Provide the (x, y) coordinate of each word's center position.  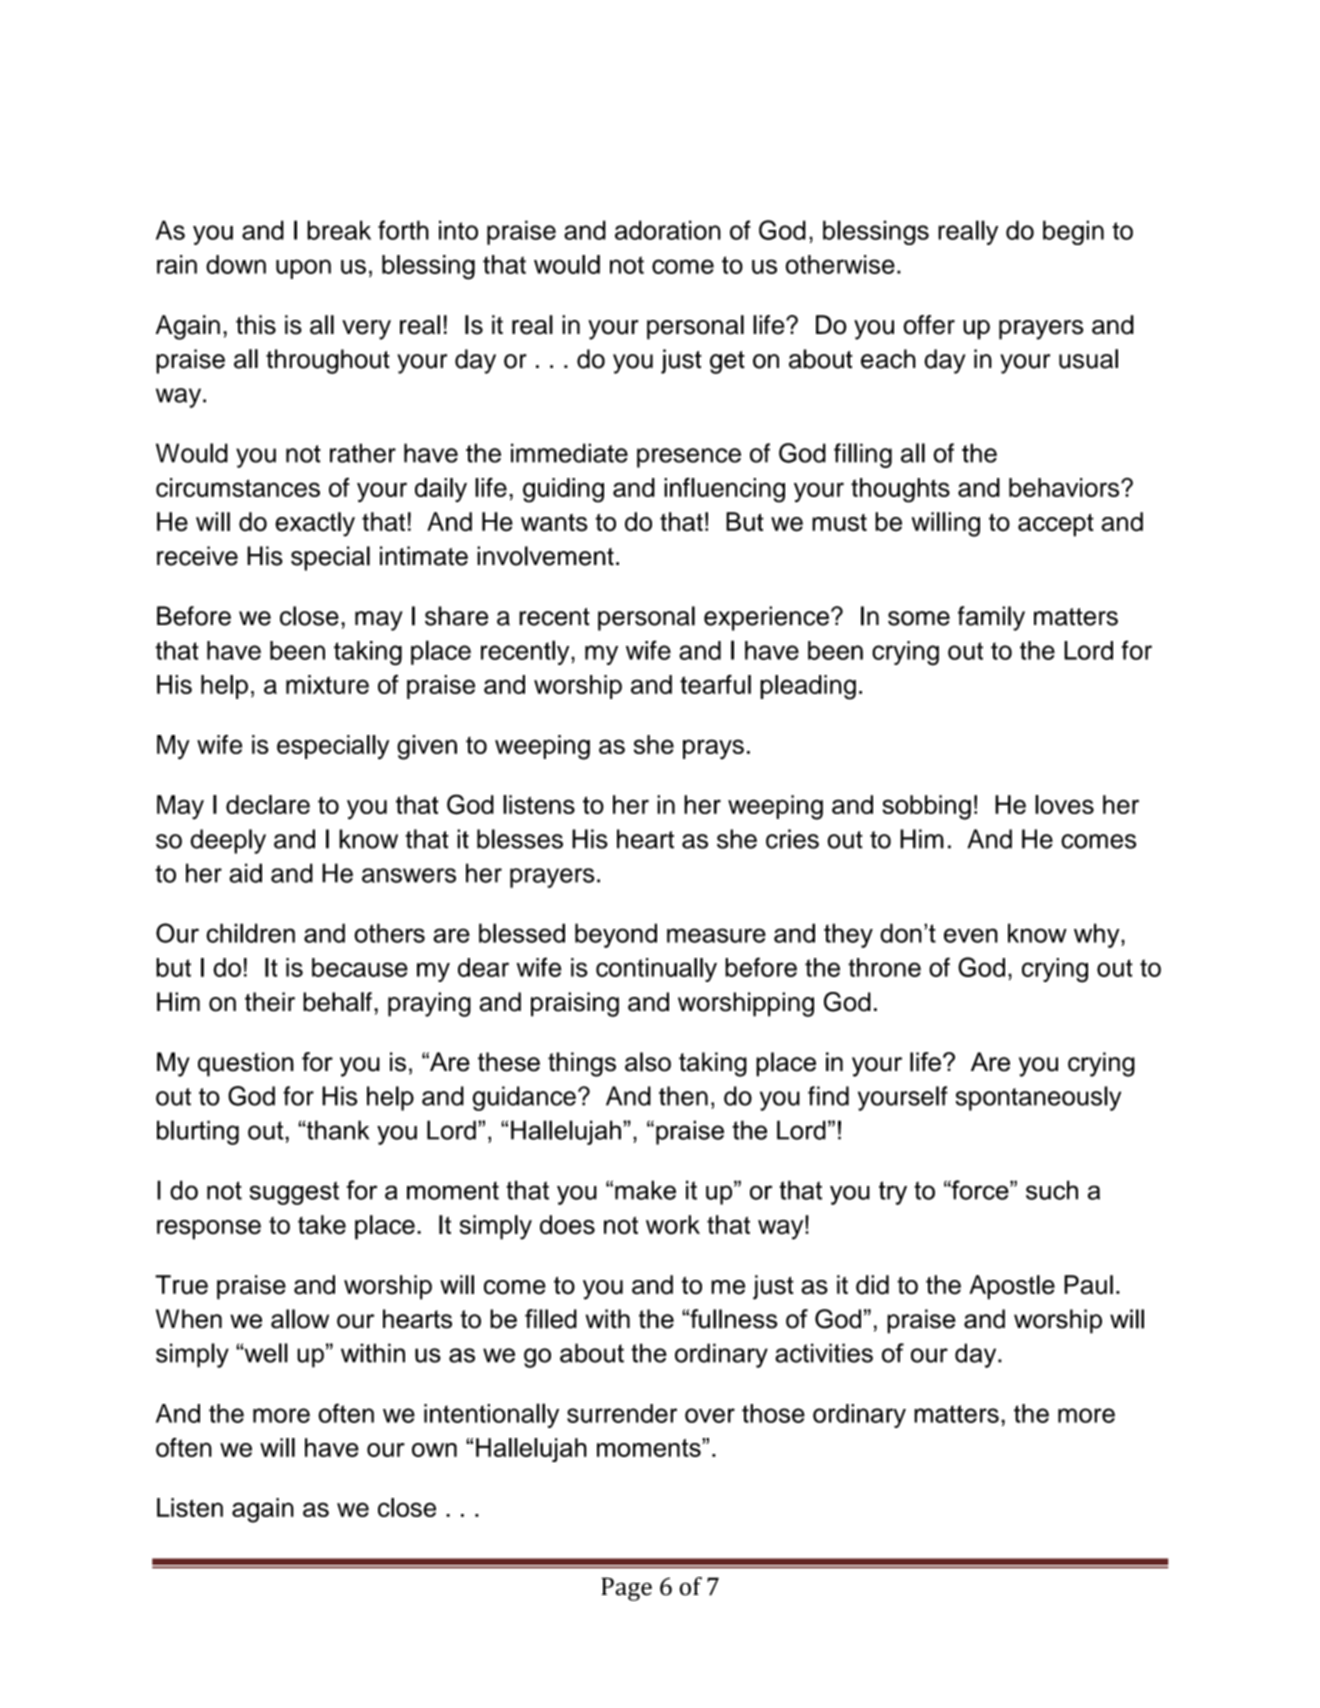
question (246, 1064)
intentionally (491, 1415)
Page (626, 1589)
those (773, 1413)
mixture (327, 684)
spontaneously (1038, 1098)
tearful (715, 684)
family (991, 618)
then (683, 1096)
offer (929, 325)
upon (303, 269)
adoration (668, 230)
